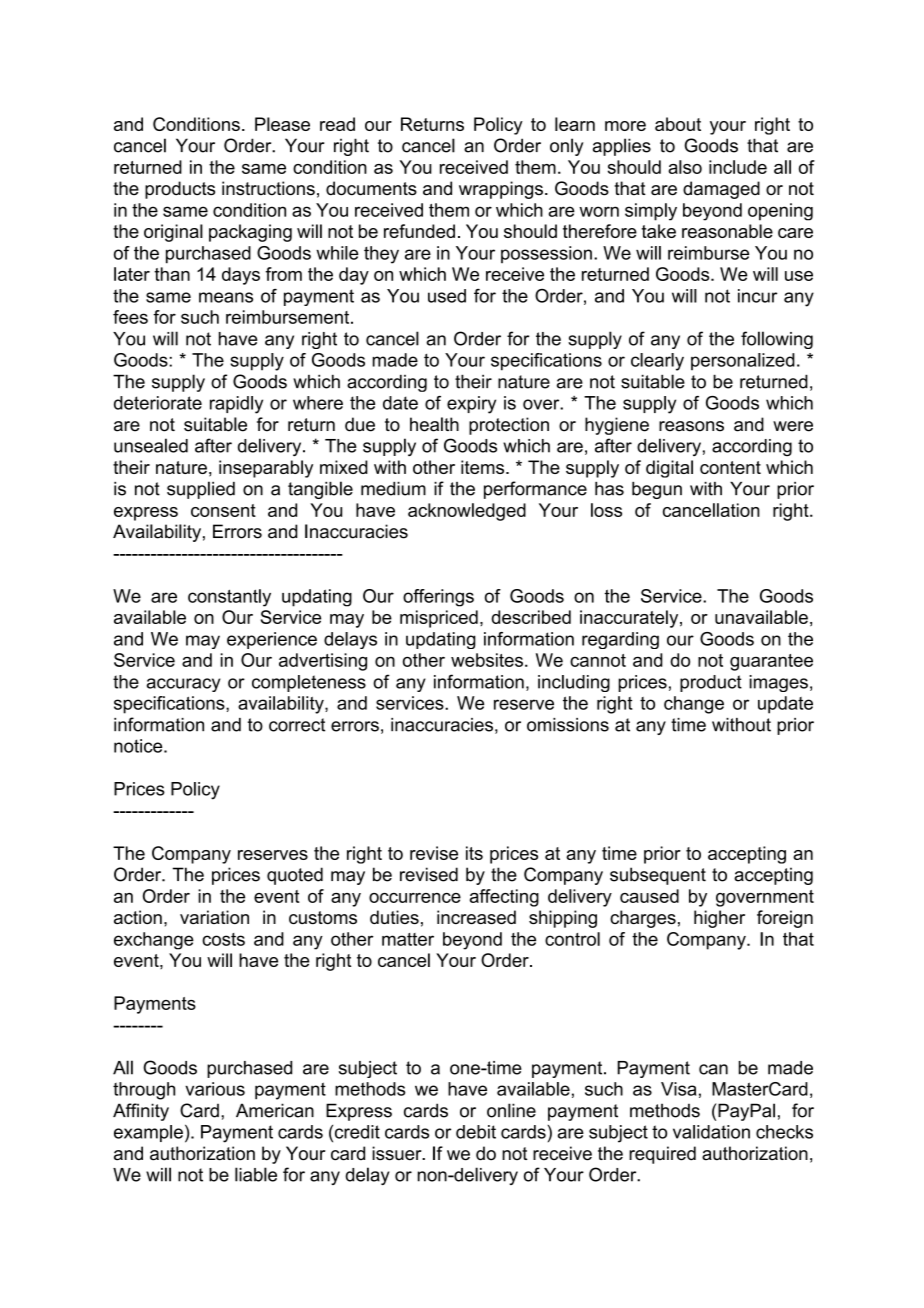 Image resolution: width=924 pixels, height=1308 pixels. Describe the element at coordinates (487, 660) in the page. I see `websites` at that location.
